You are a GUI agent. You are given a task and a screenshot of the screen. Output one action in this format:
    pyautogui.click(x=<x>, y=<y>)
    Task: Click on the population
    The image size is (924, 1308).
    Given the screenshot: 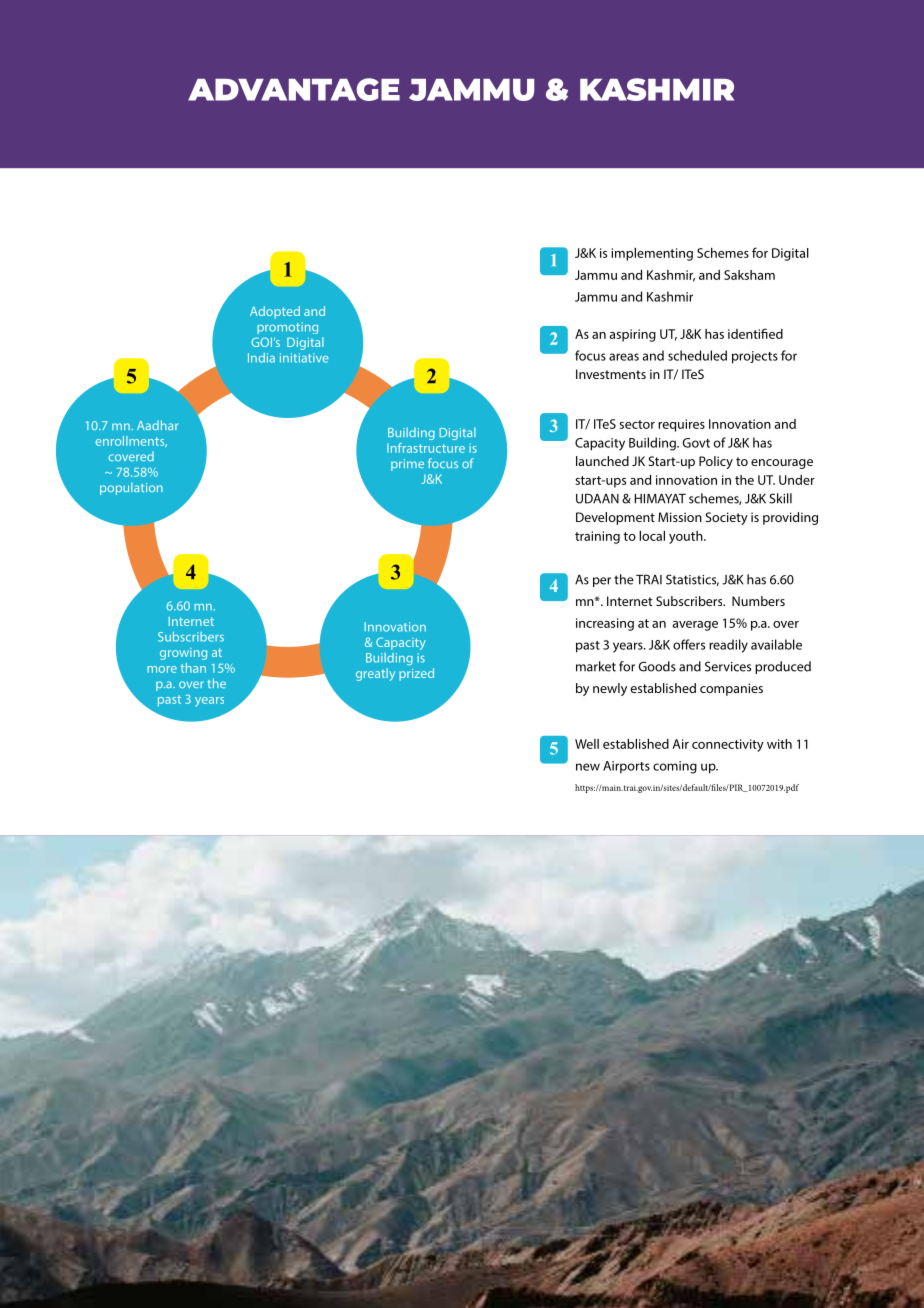 What is the action you would take?
    pyautogui.click(x=131, y=488)
